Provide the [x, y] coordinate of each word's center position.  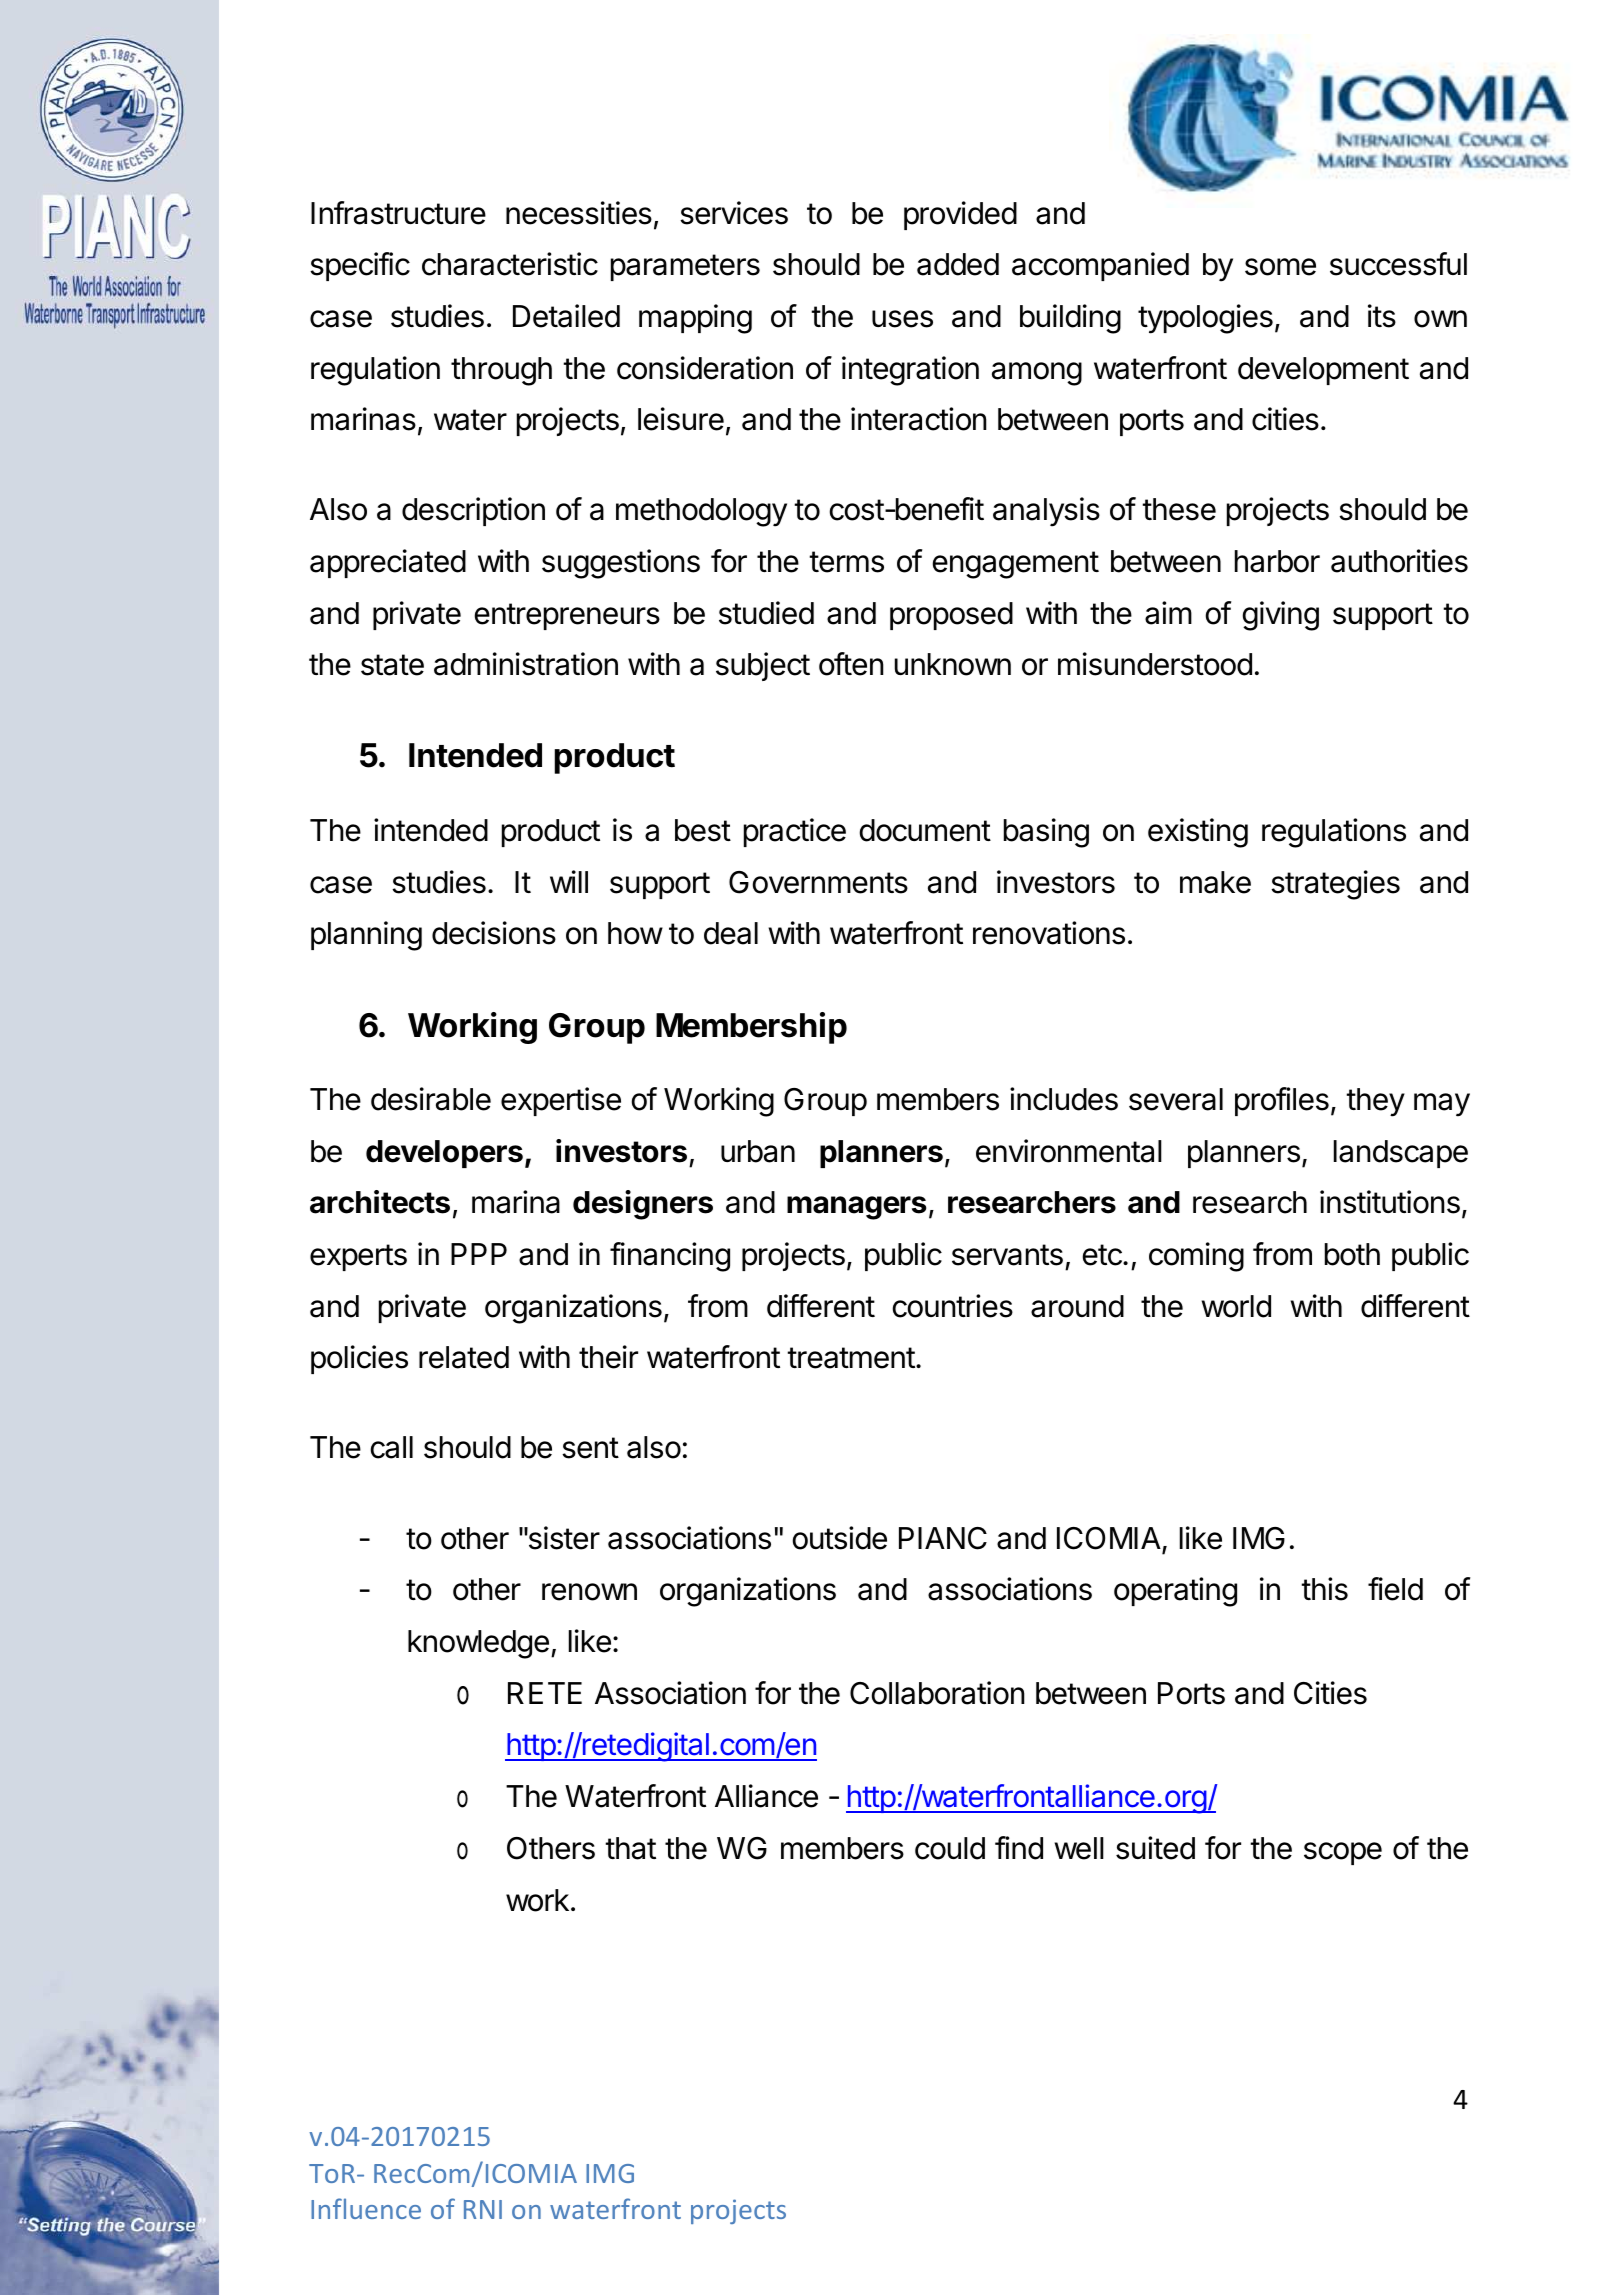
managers [856, 1208]
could [950, 1848]
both [1352, 1254]
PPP [479, 1254]
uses [902, 319]
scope [1343, 1853]
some [1280, 267]
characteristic [510, 264]
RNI [483, 2209]
